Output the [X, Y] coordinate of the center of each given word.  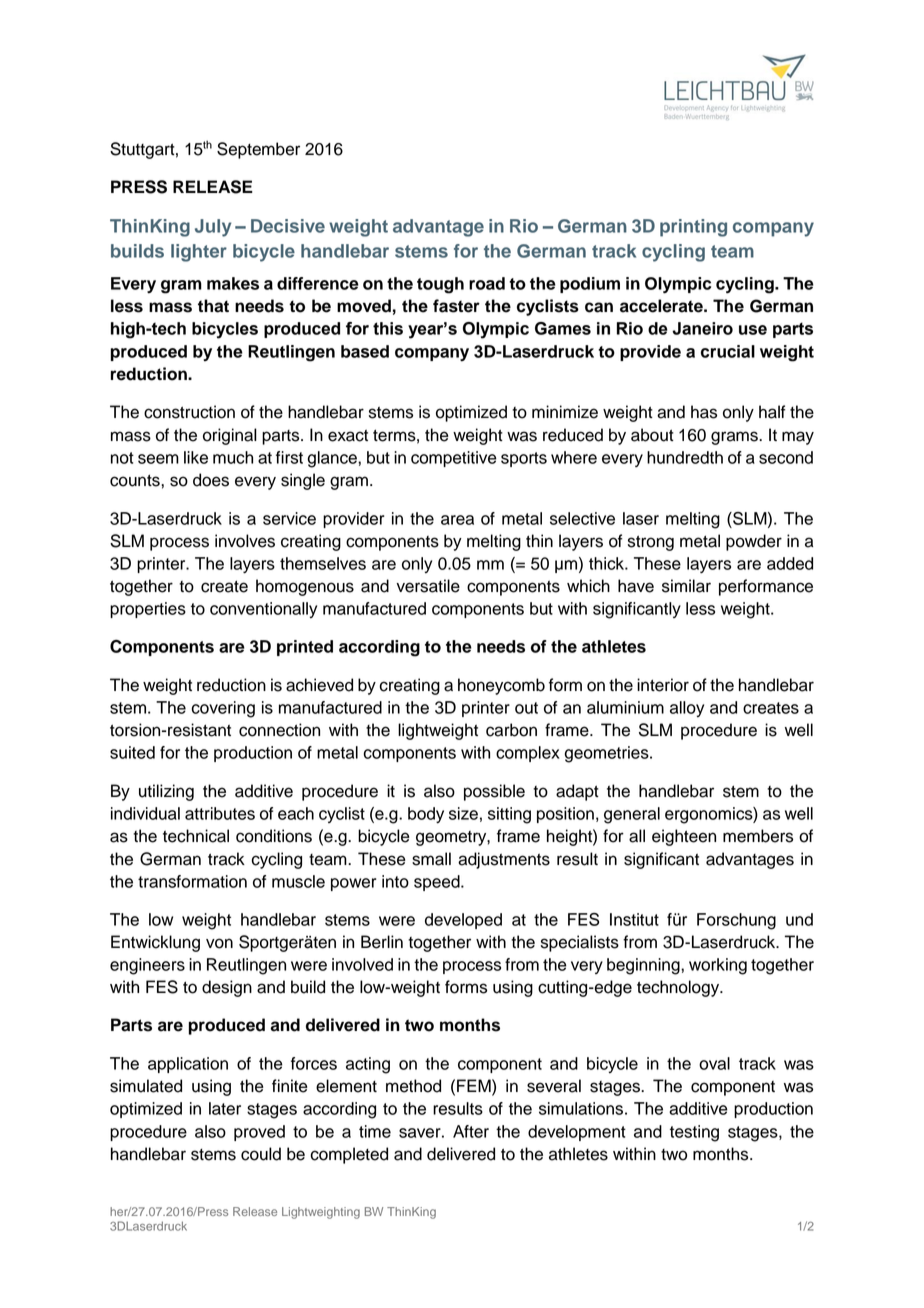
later [225, 1108]
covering [223, 709]
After [471, 1131]
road [487, 283]
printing [693, 228]
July [213, 228]
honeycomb [501, 686]
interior [663, 685]
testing [694, 1133]
